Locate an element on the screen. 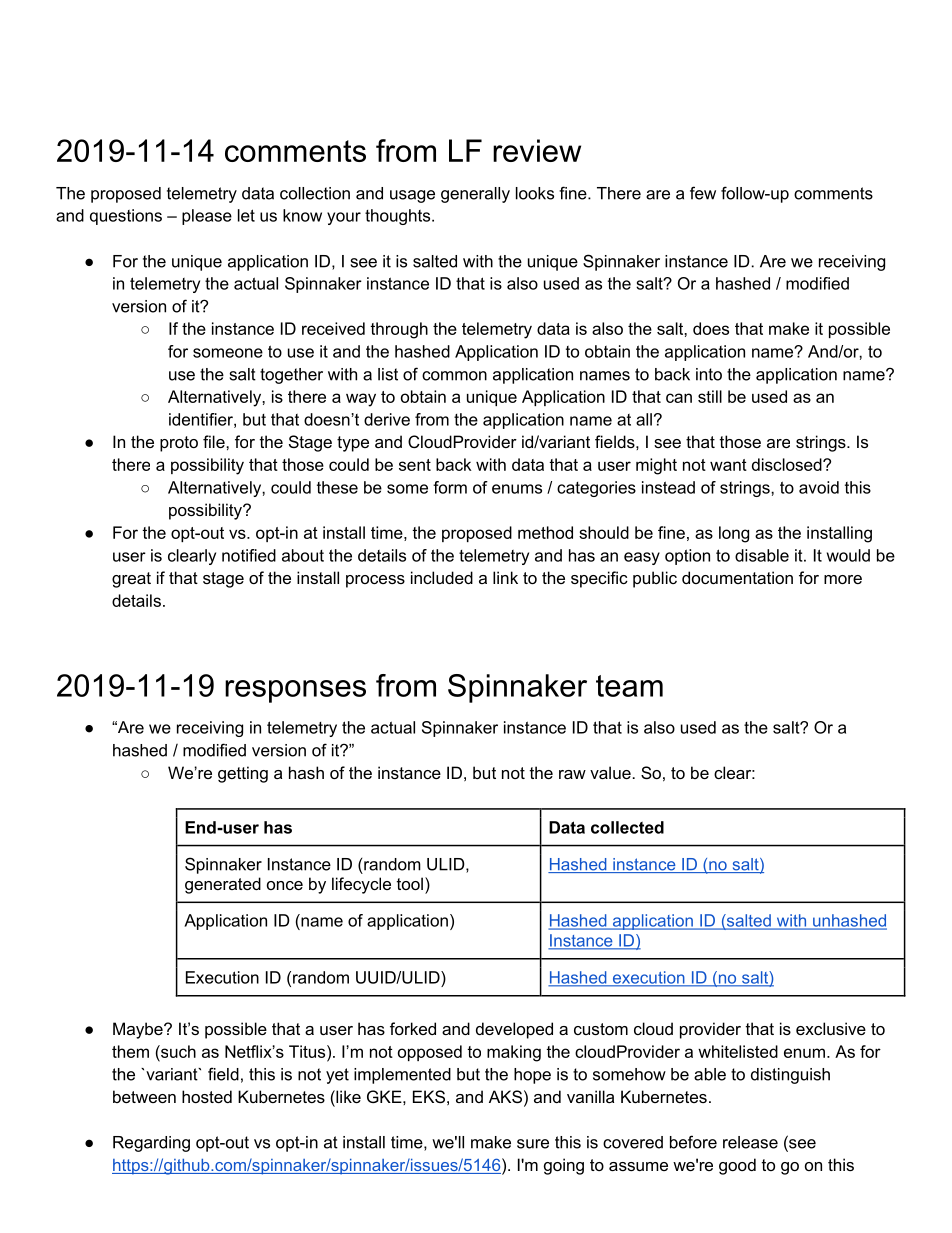 The image size is (952, 1233). please is located at coordinates (207, 217).
